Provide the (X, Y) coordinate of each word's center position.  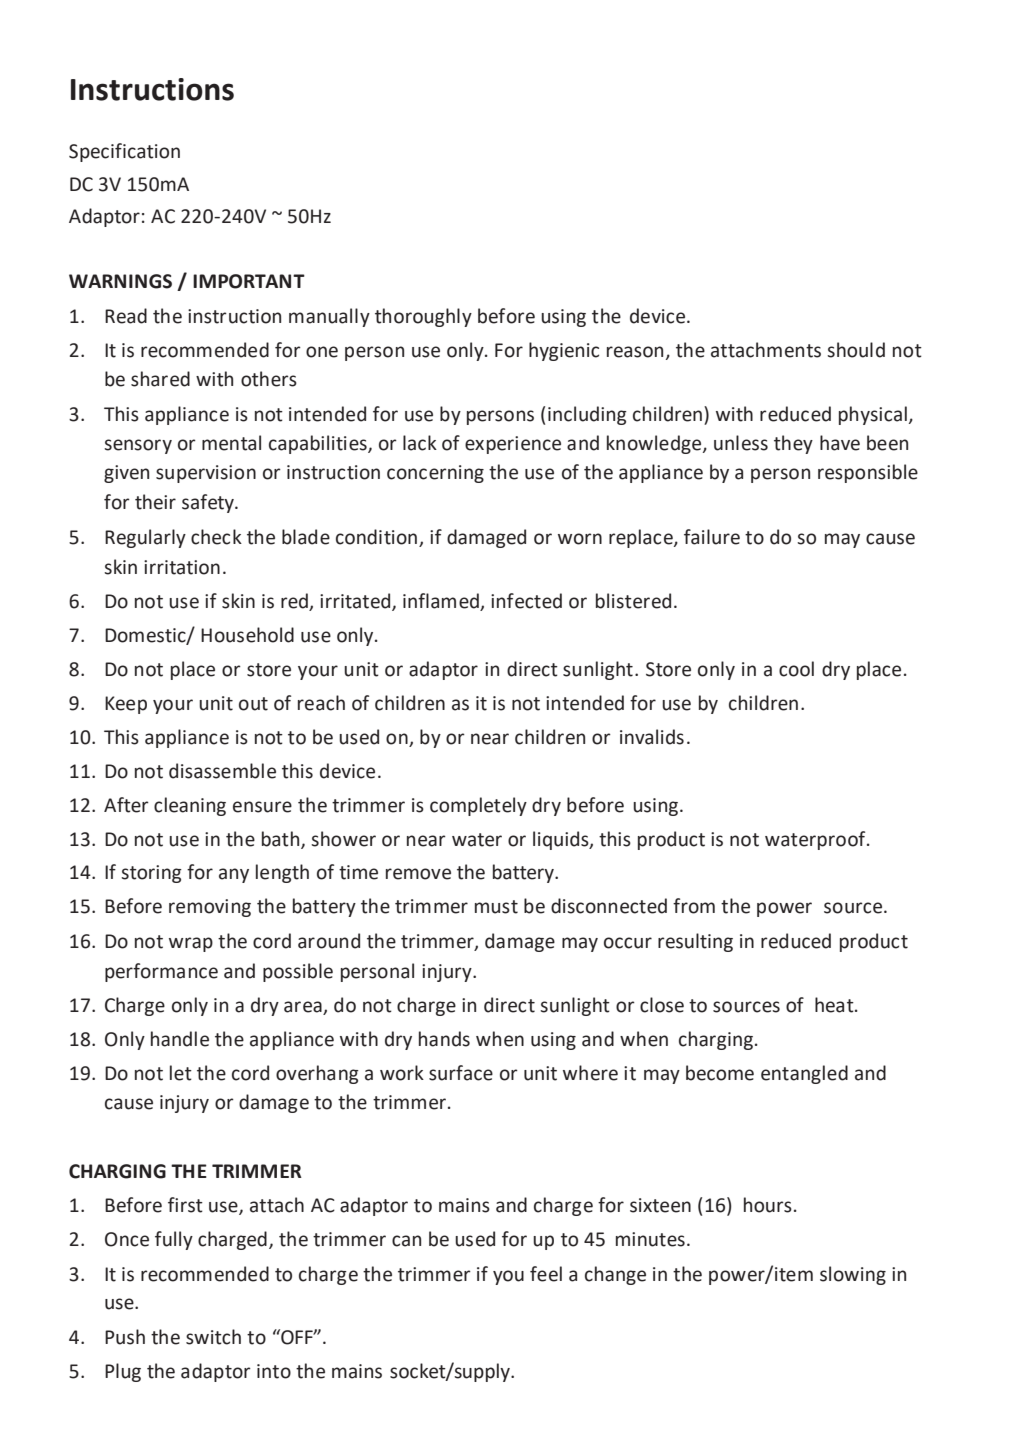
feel (546, 1274)
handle (180, 1039)
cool (796, 669)
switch (213, 1337)
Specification (124, 152)
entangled (804, 1074)
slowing (853, 1275)
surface (461, 1073)
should (856, 350)
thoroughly (423, 317)
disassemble (222, 771)
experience (513, 445)
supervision (206, 474)
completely (478, 806)
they (793, 444)
